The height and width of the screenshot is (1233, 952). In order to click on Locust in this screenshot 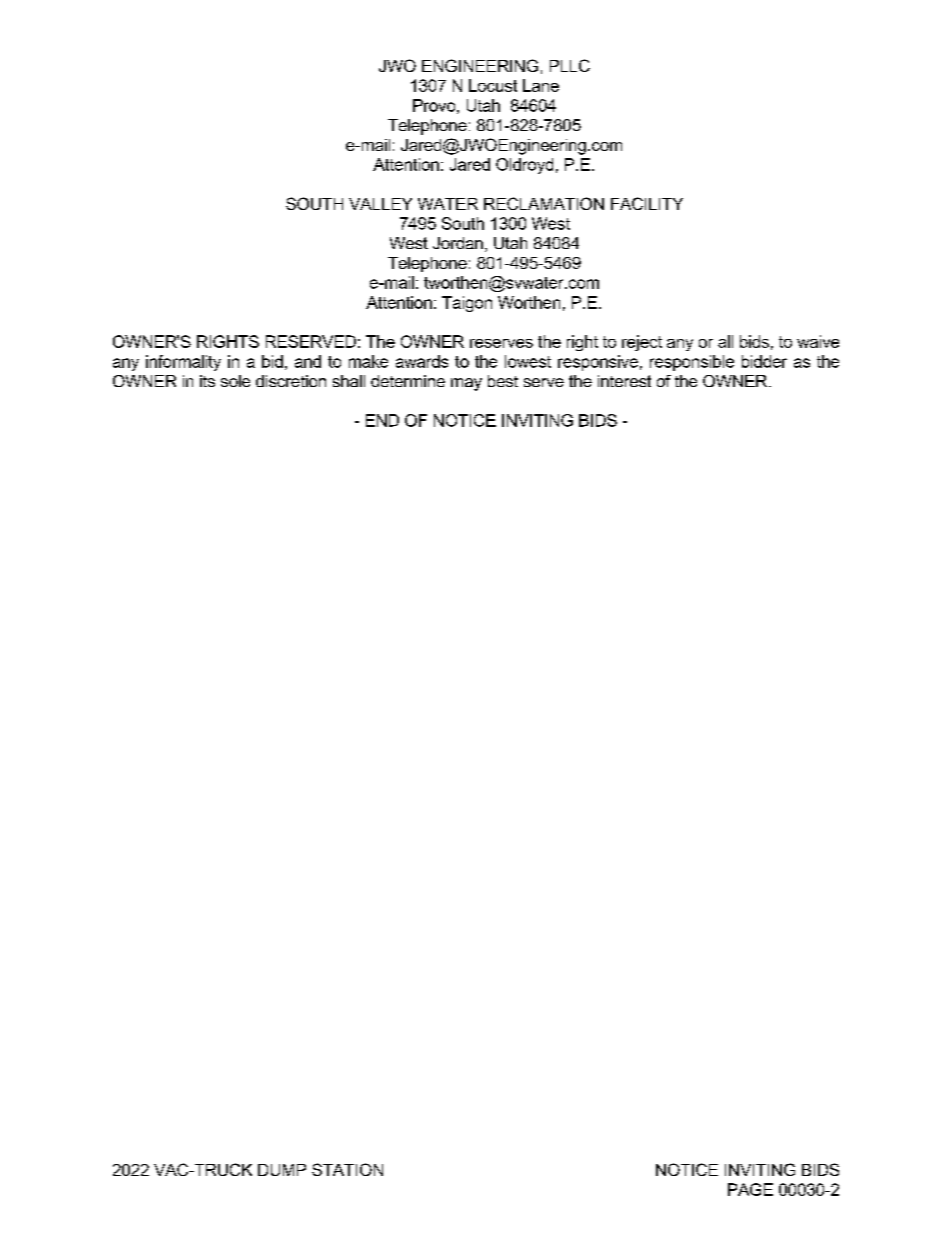, I will do `click(493, 85)`.
